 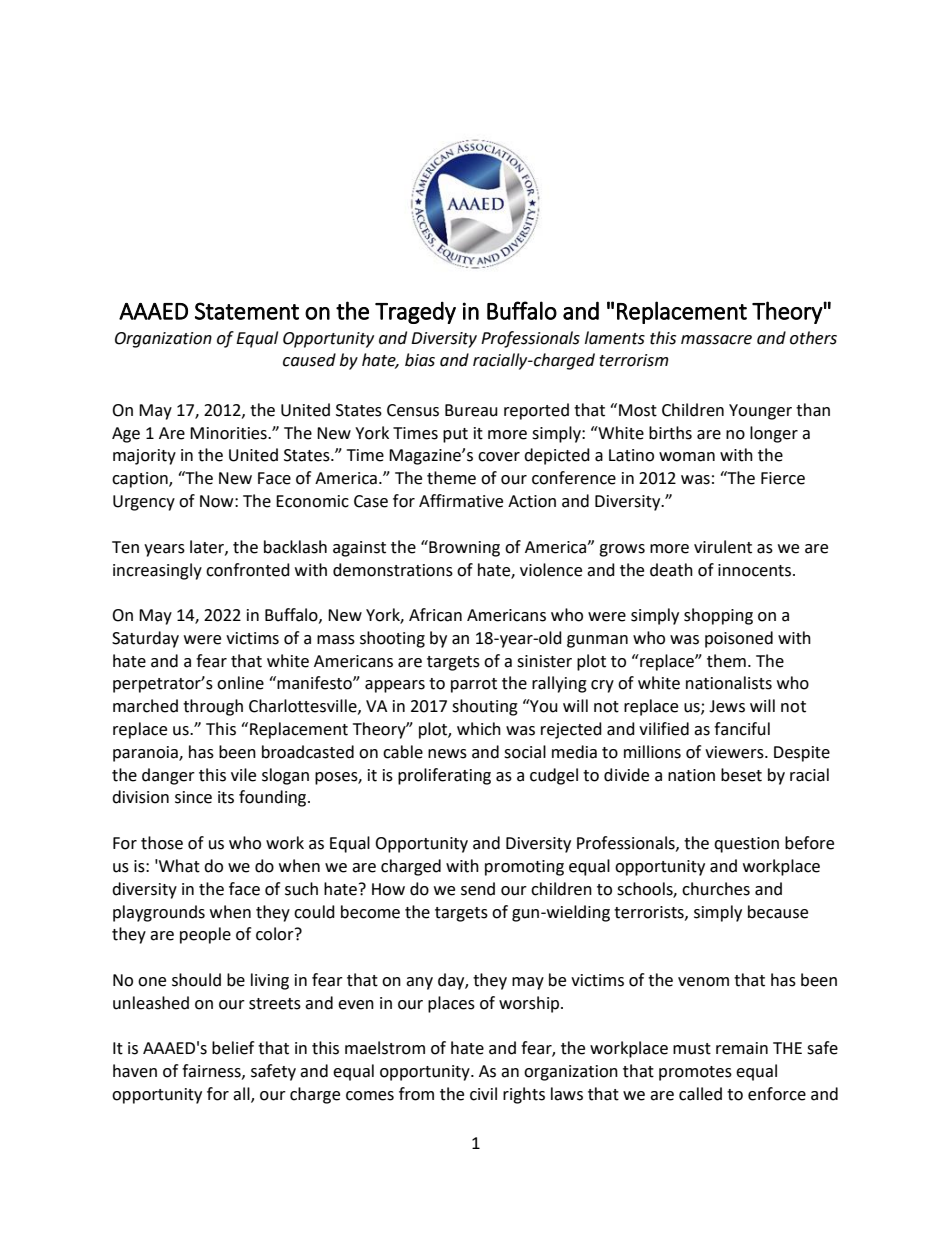 What do you see at coordinates (247, 311) in the page?
I see `Statement` at bounding box center [247, 311].
